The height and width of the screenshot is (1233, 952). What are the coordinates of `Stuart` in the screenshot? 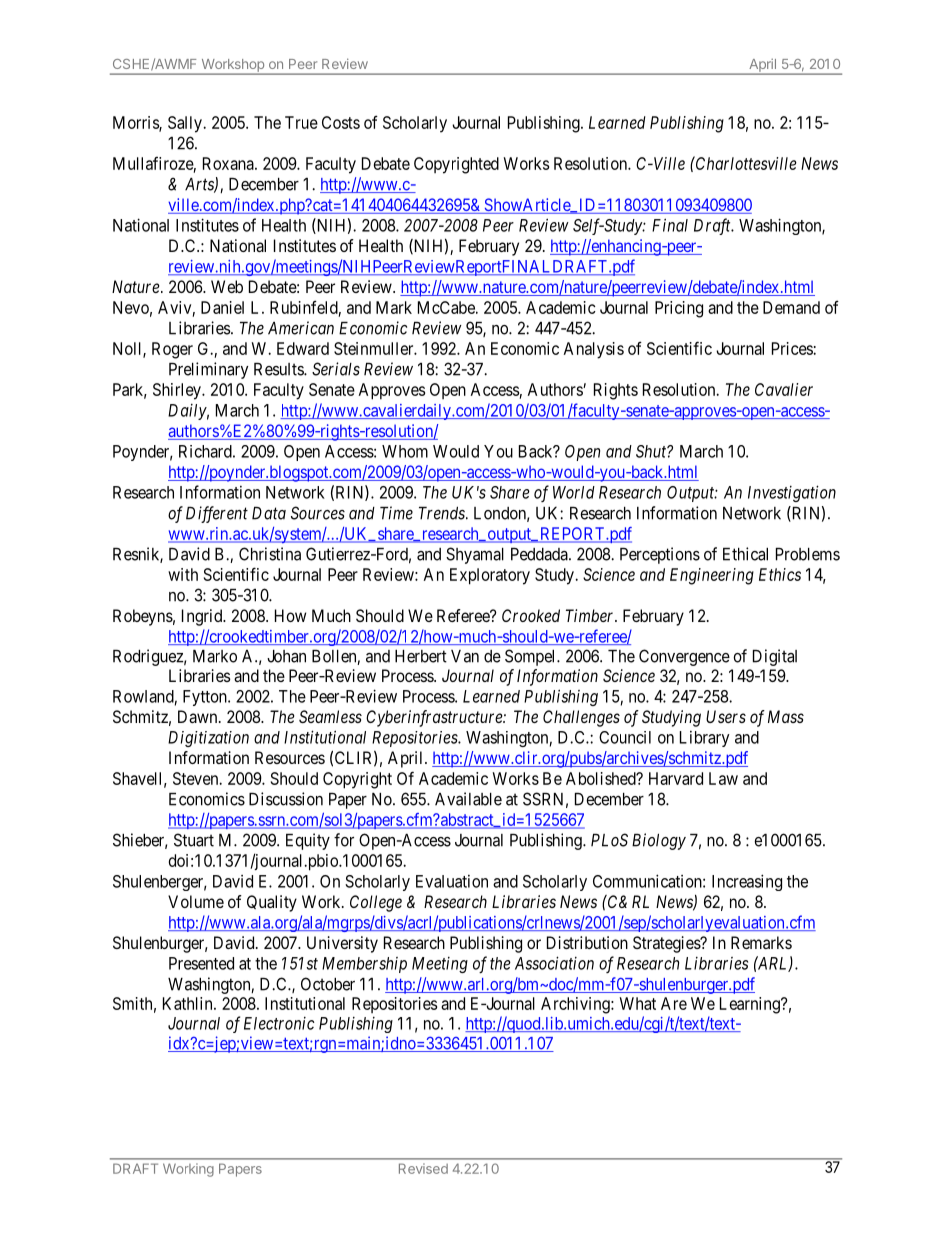 It's located at (194, 840).
